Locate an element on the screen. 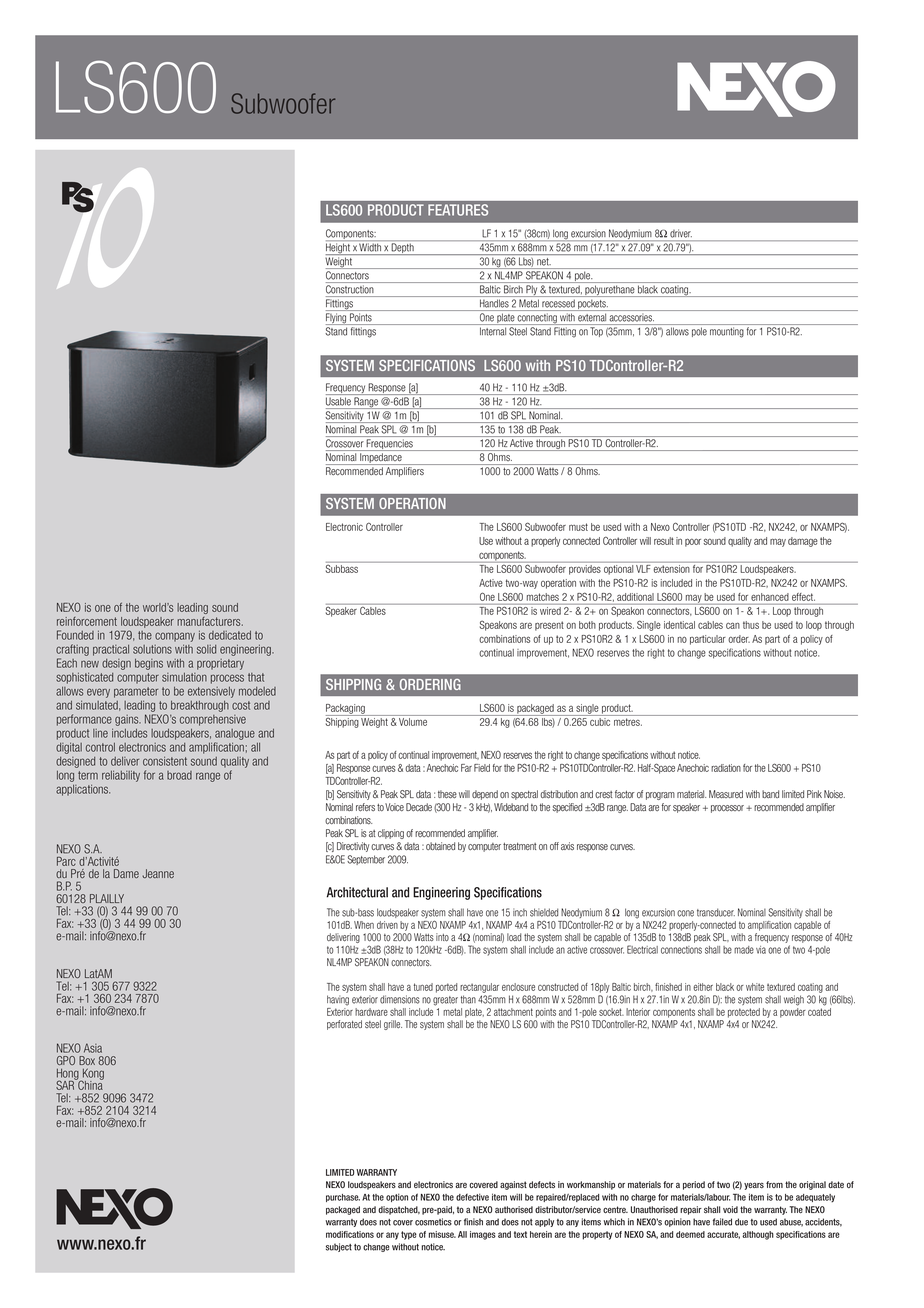  must is located at coordinates (578, 527).
